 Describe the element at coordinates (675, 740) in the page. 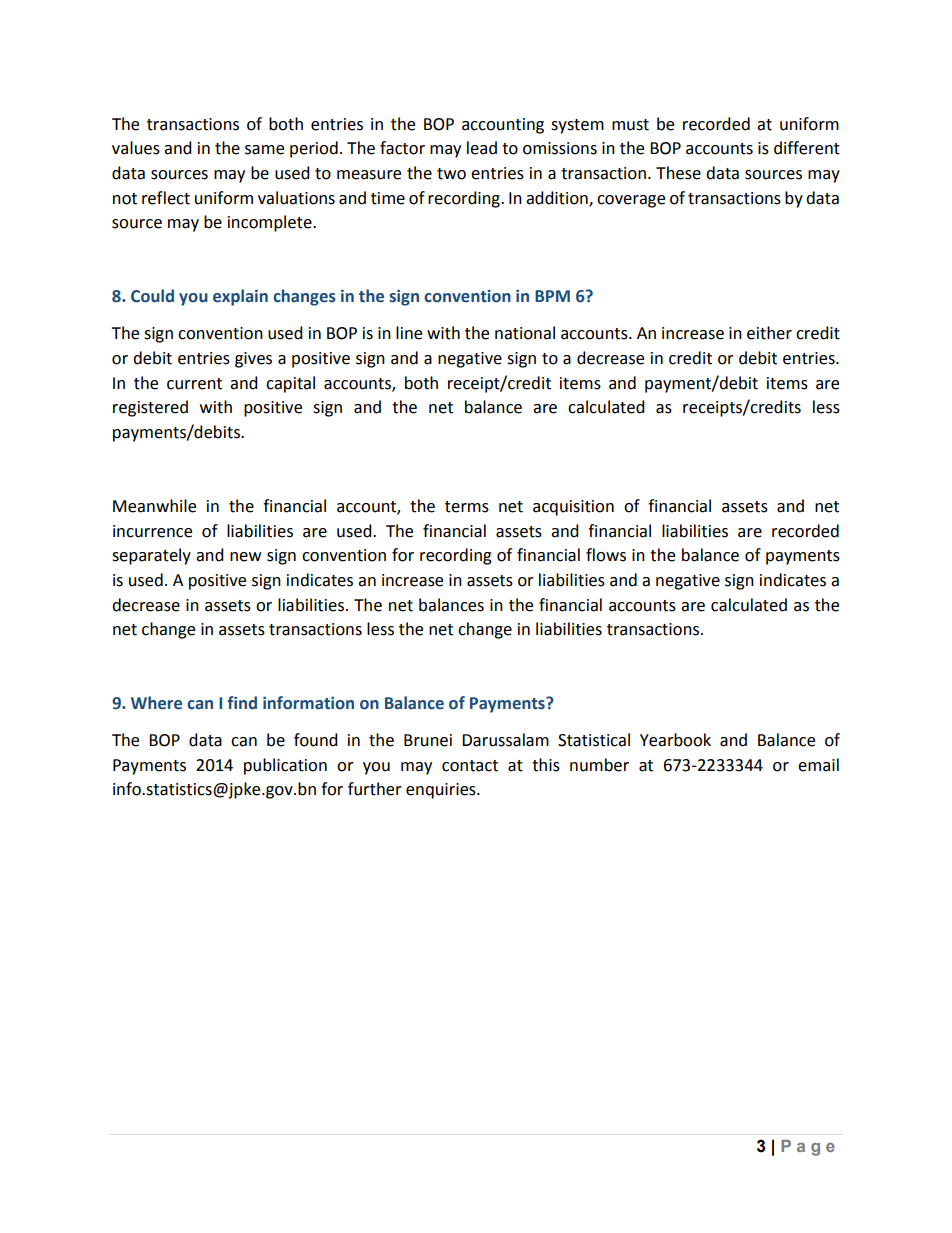

I see `Yearbook` at that location.
